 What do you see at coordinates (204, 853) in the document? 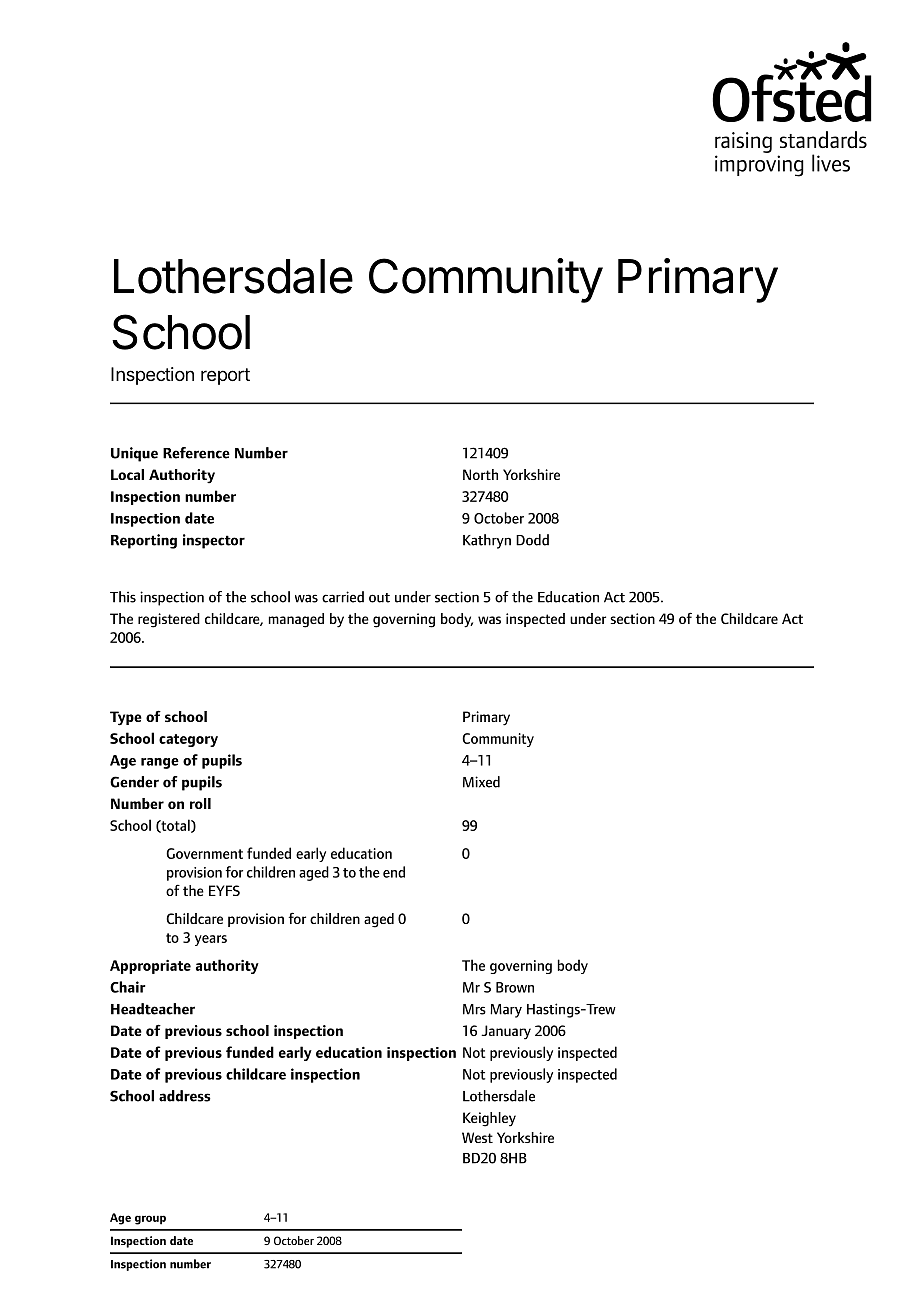
I see `Government` at bounding box center [204, 853].
